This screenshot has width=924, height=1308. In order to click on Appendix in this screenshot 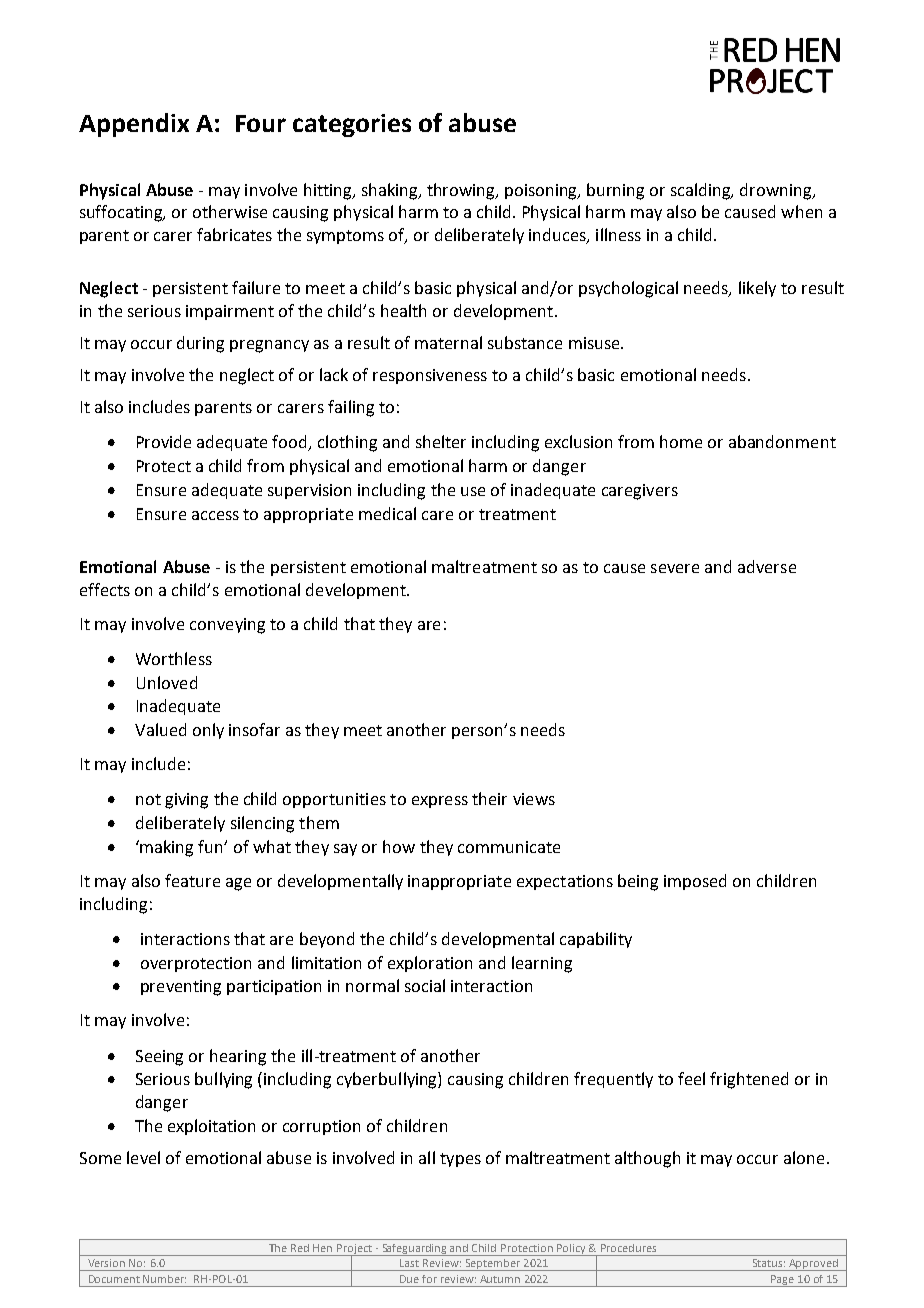, I will do `click(134, 125)`.
